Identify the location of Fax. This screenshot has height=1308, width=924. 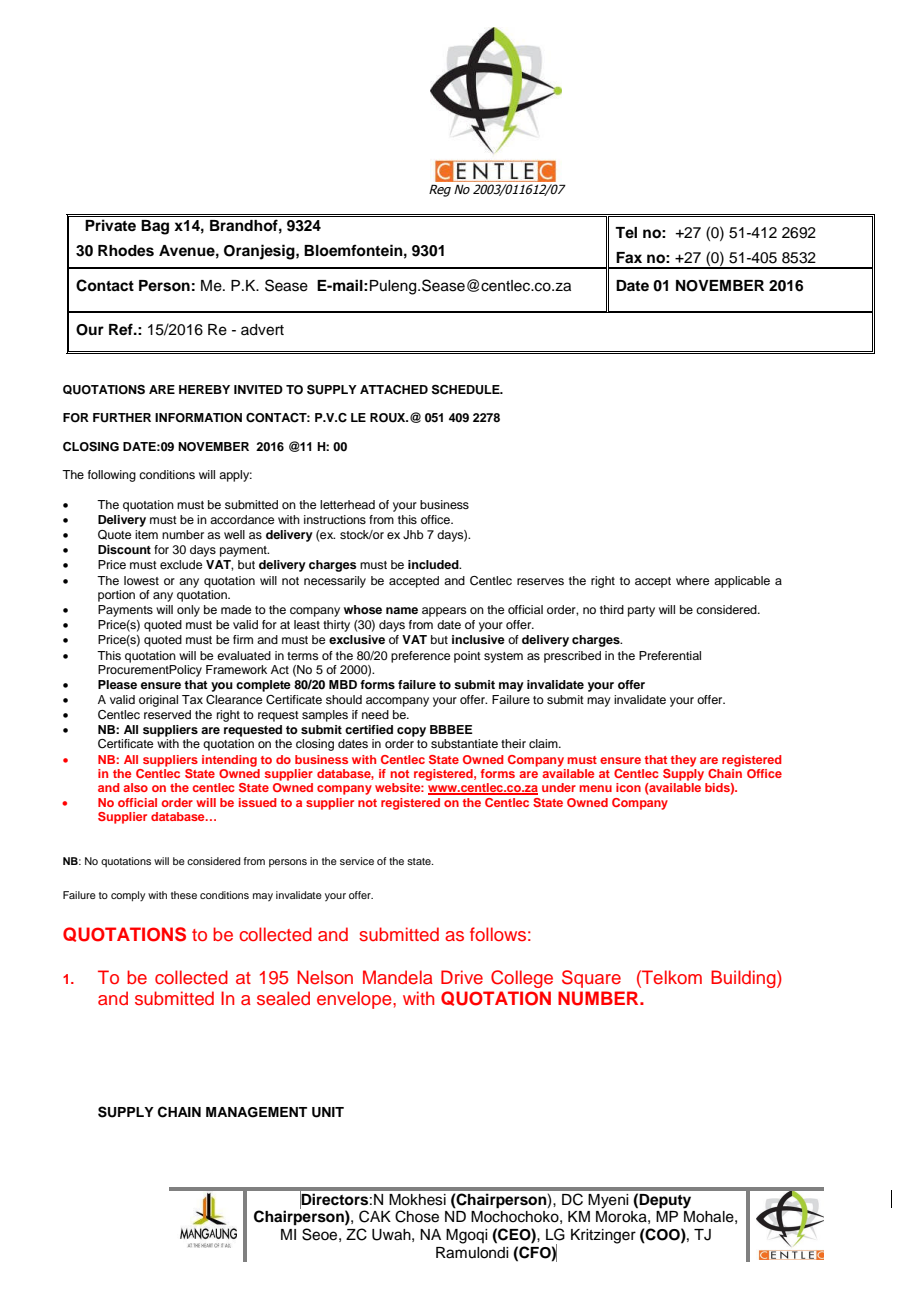
(629, 257).
